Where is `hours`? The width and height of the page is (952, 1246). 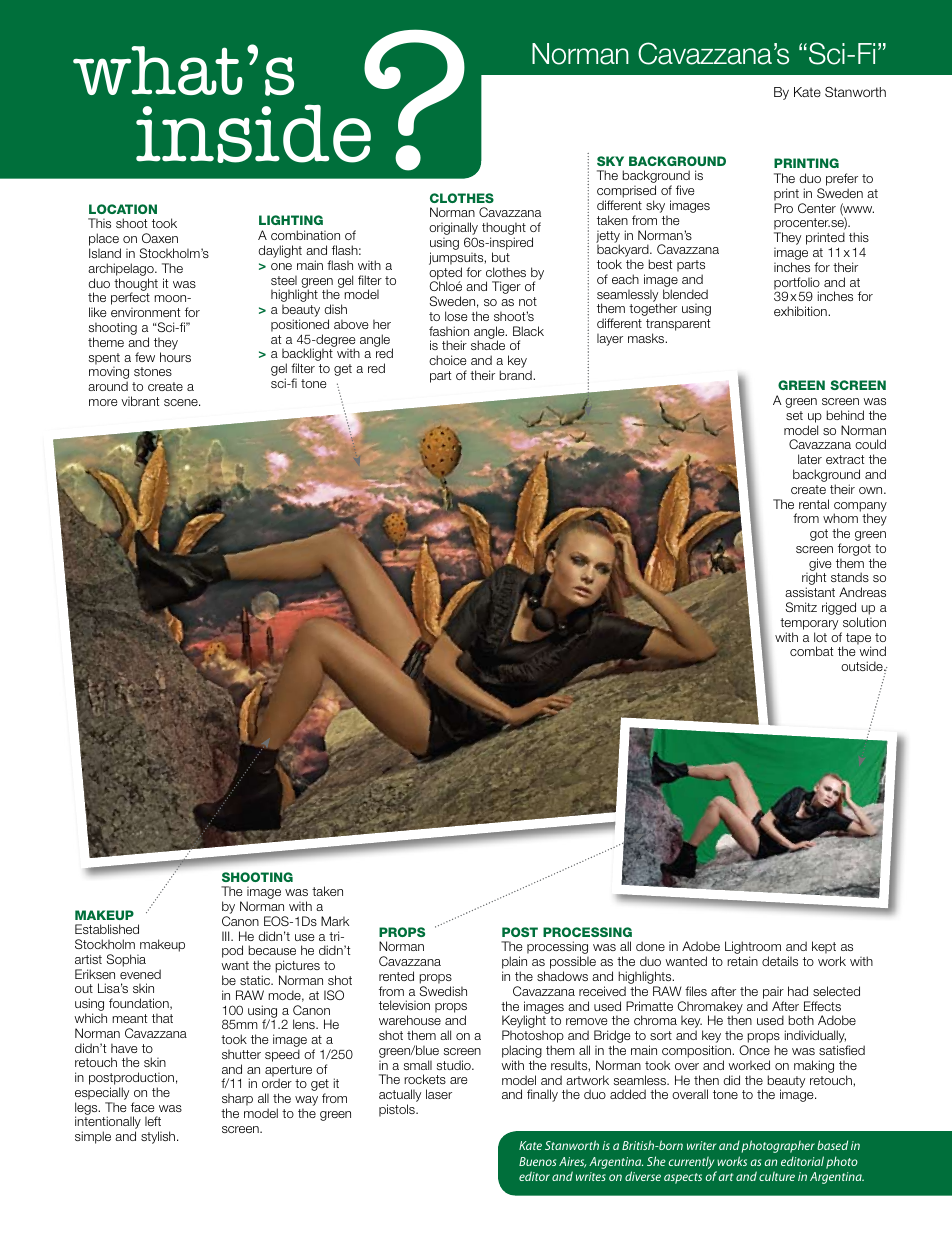 hours is located at coordinates (175, 357).
